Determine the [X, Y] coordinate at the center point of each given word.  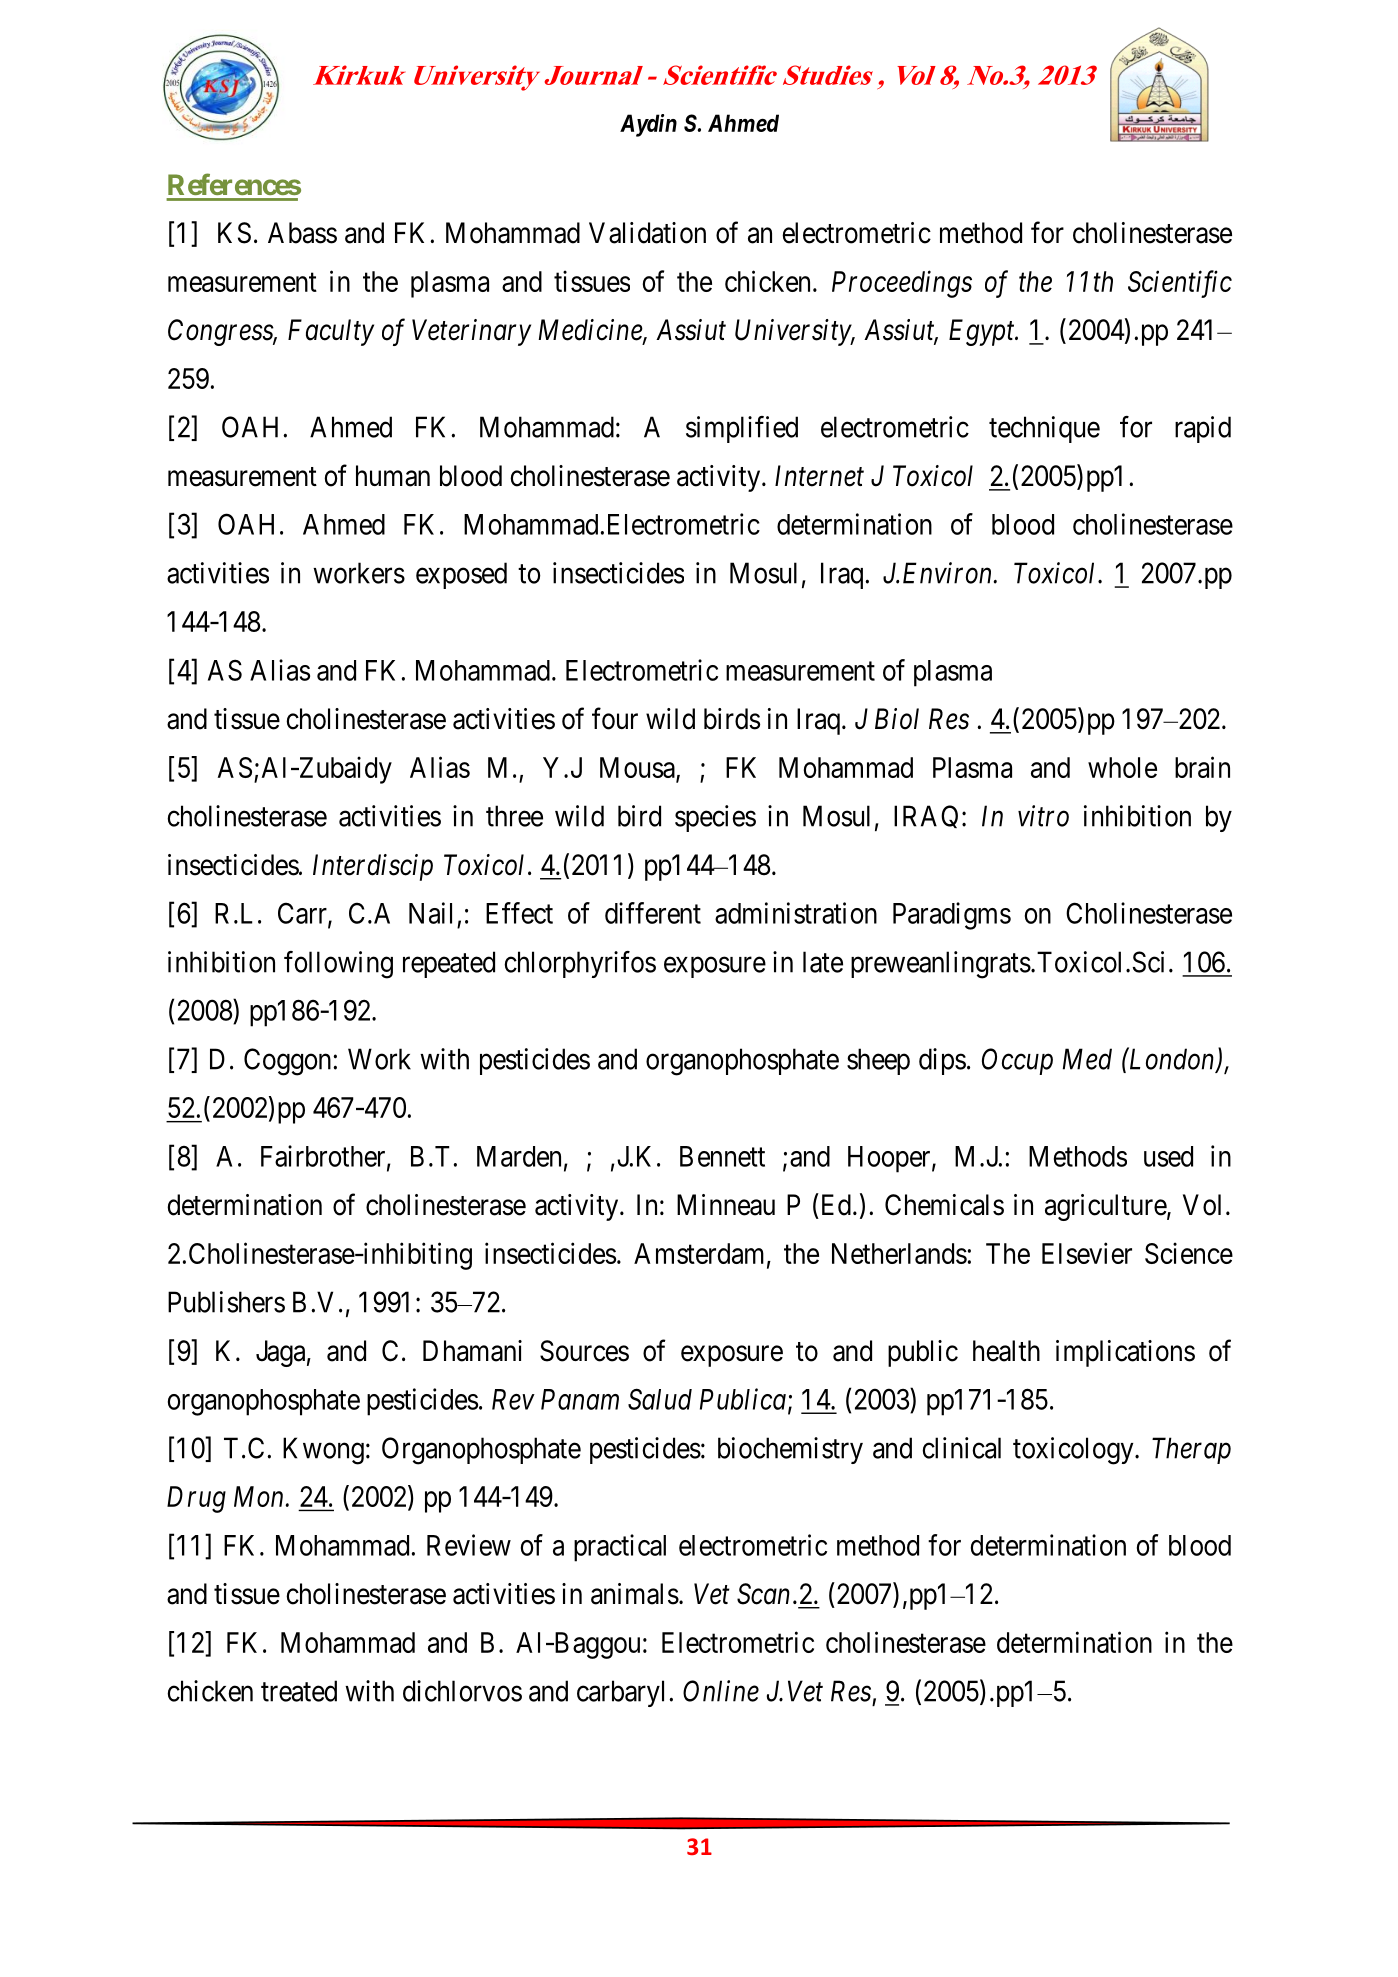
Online [721, 1691]
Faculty [331, 332]
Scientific [1180, 284]
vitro [1043, 816]
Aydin [648, 125]
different [653, 913]
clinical [961, 1448]
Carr [303, 914]
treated [299, 1691]
